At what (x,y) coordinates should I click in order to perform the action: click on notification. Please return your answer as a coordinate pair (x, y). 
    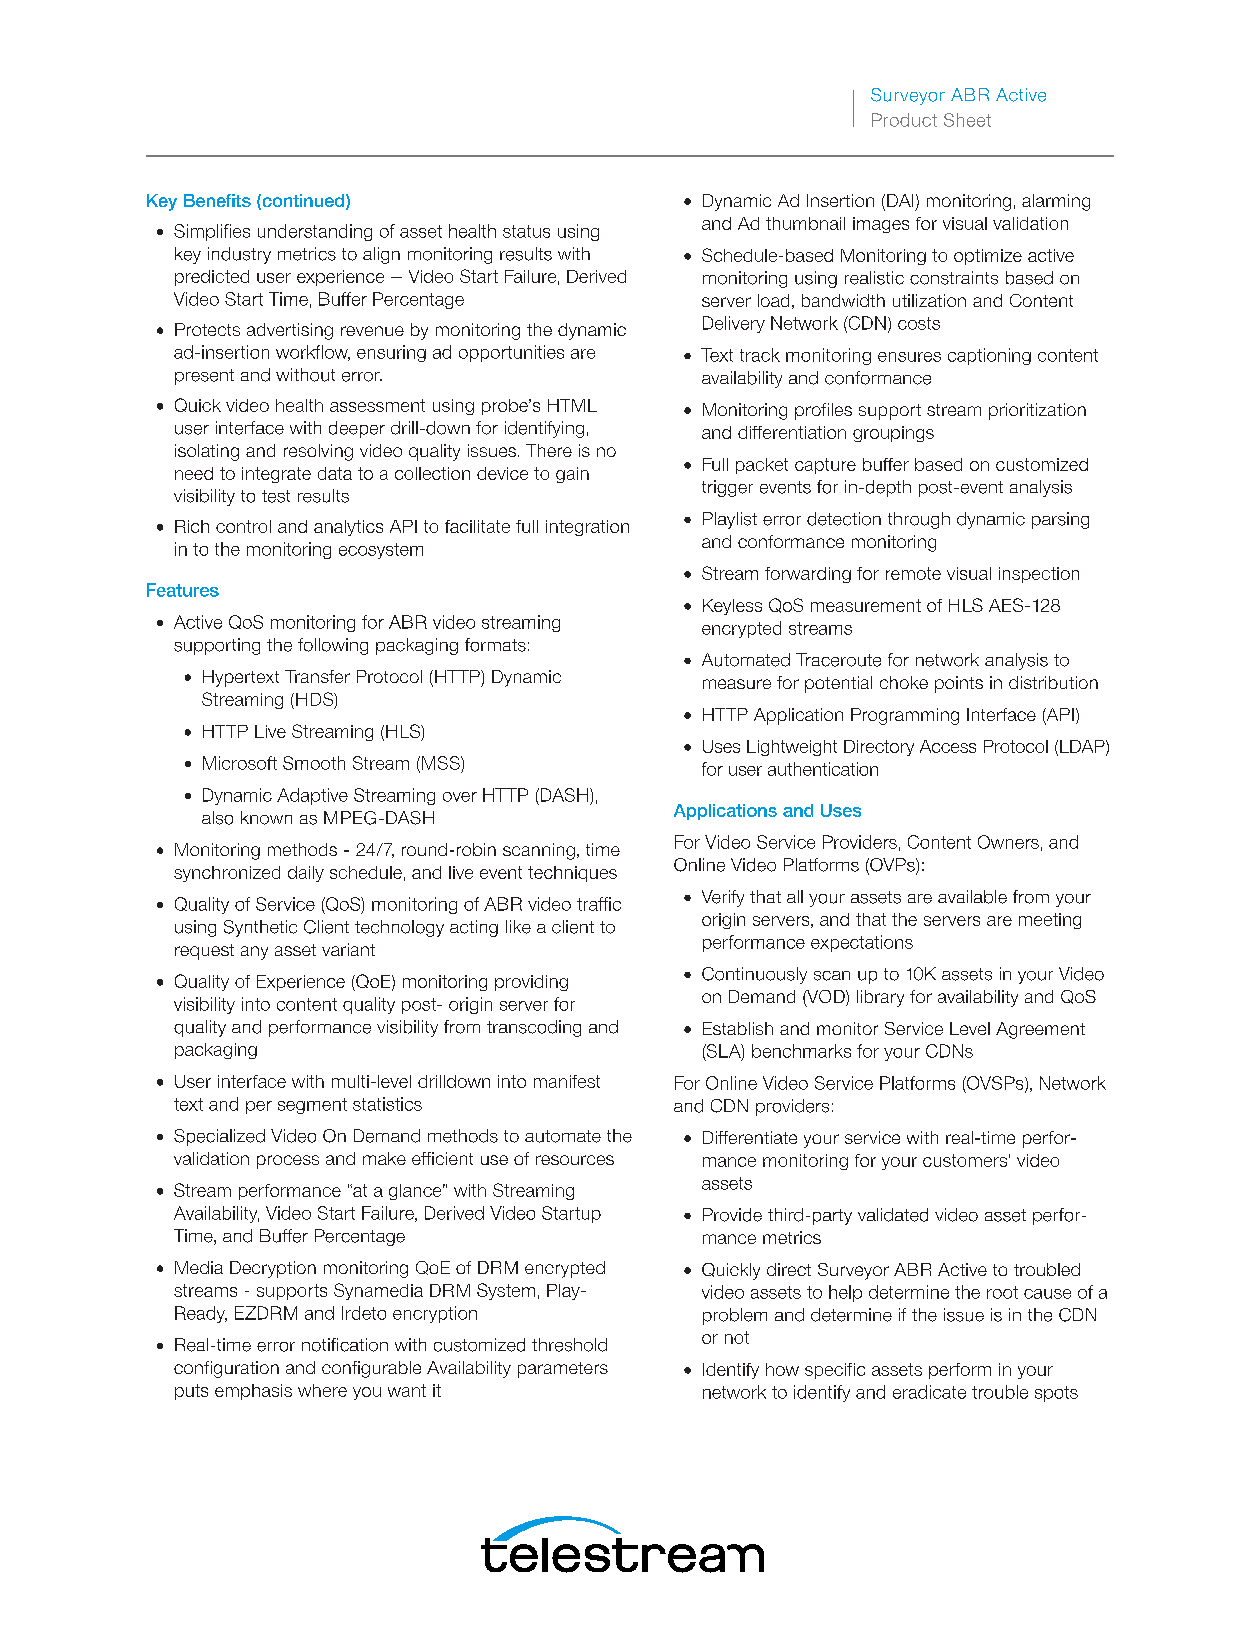
    Looking at the image, I should click on (345, 1345).
